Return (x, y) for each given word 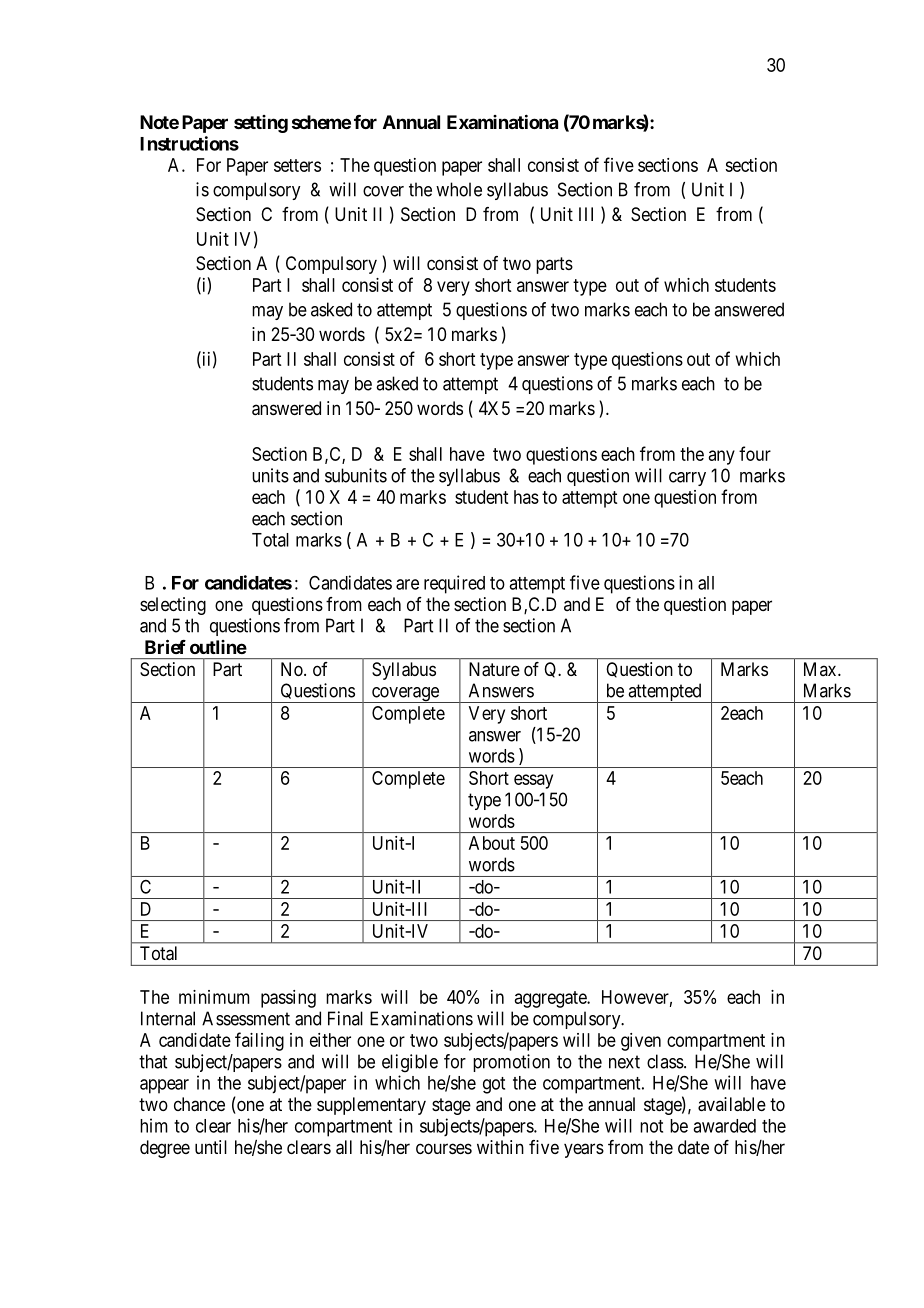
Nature (494, 669)
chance (199, 1104)
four (755, 453)
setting (261, 124)
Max (821, 669)
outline (218, 647)
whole (459, 189)
